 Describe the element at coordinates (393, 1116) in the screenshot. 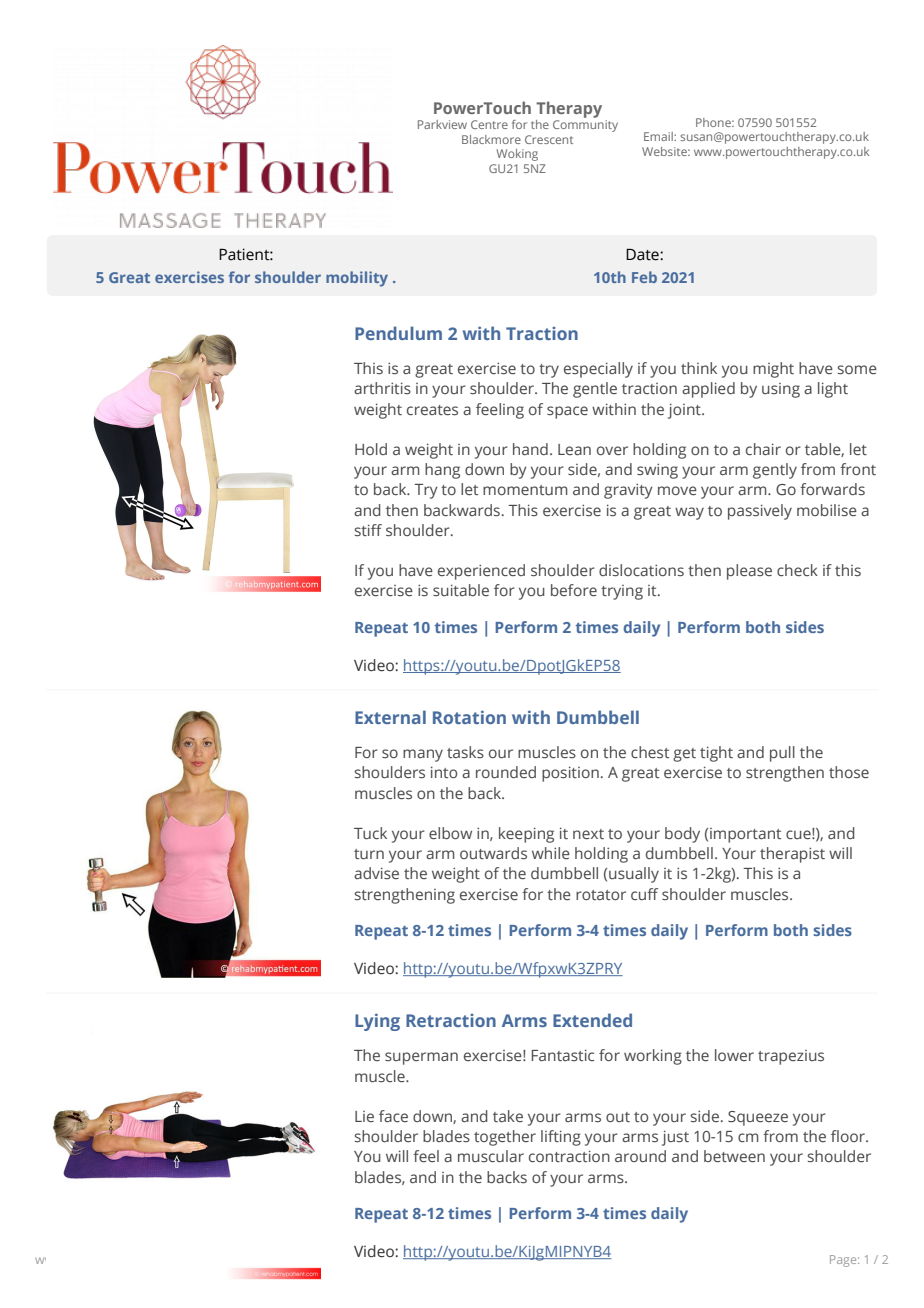

I see `face` at that location.
